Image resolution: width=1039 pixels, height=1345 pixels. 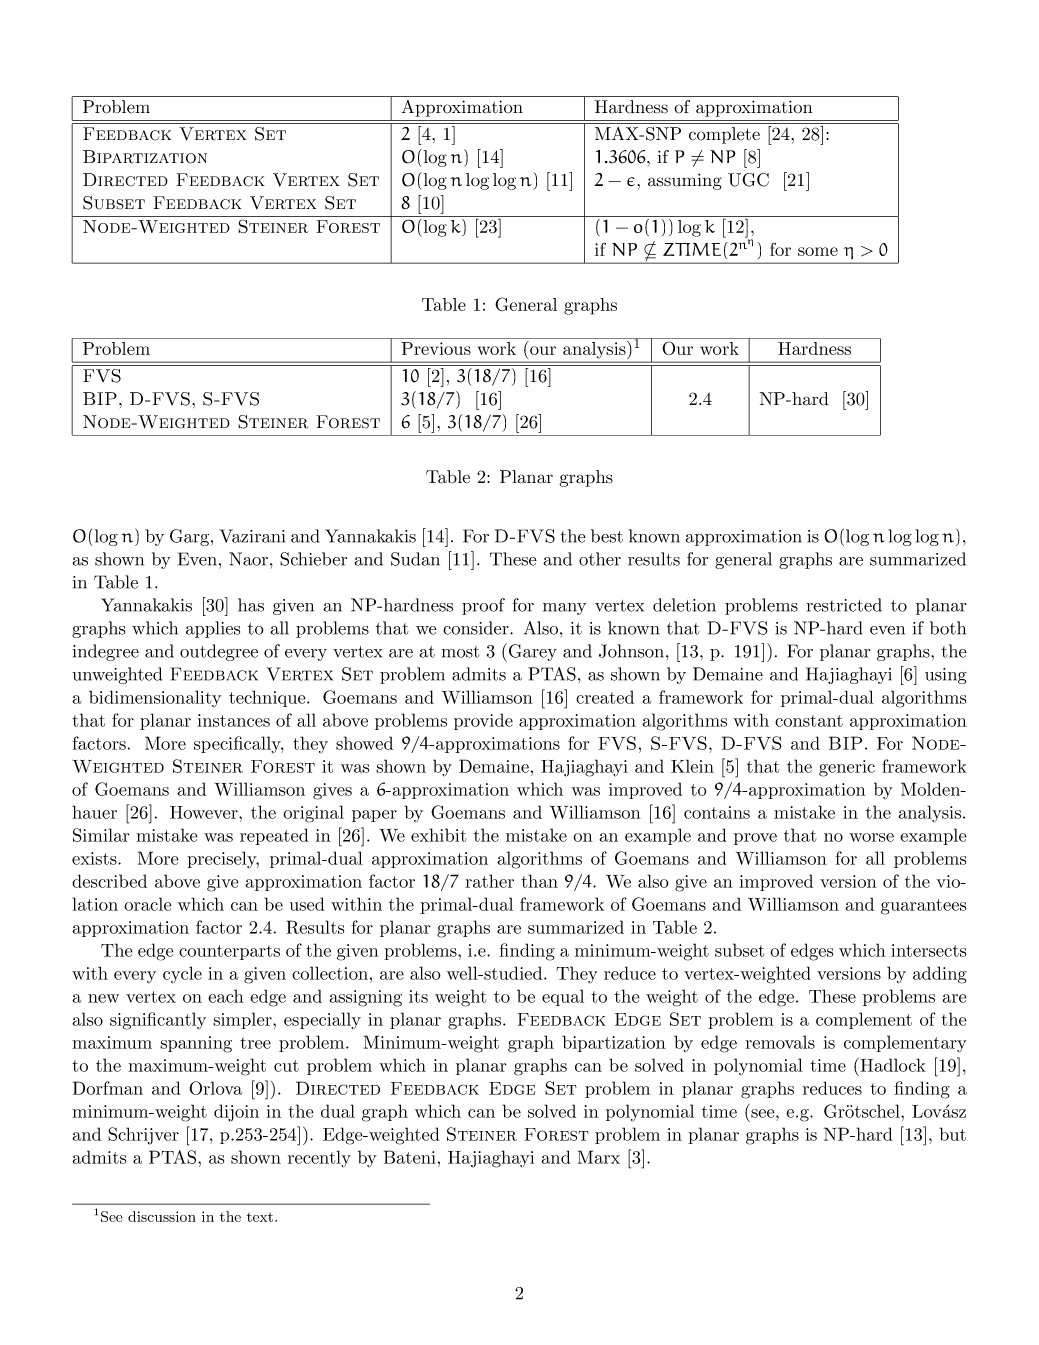 What do you see at coordinates (809, 721) in the screenshot?
I see `constant` at bounding box center [809, 721].
